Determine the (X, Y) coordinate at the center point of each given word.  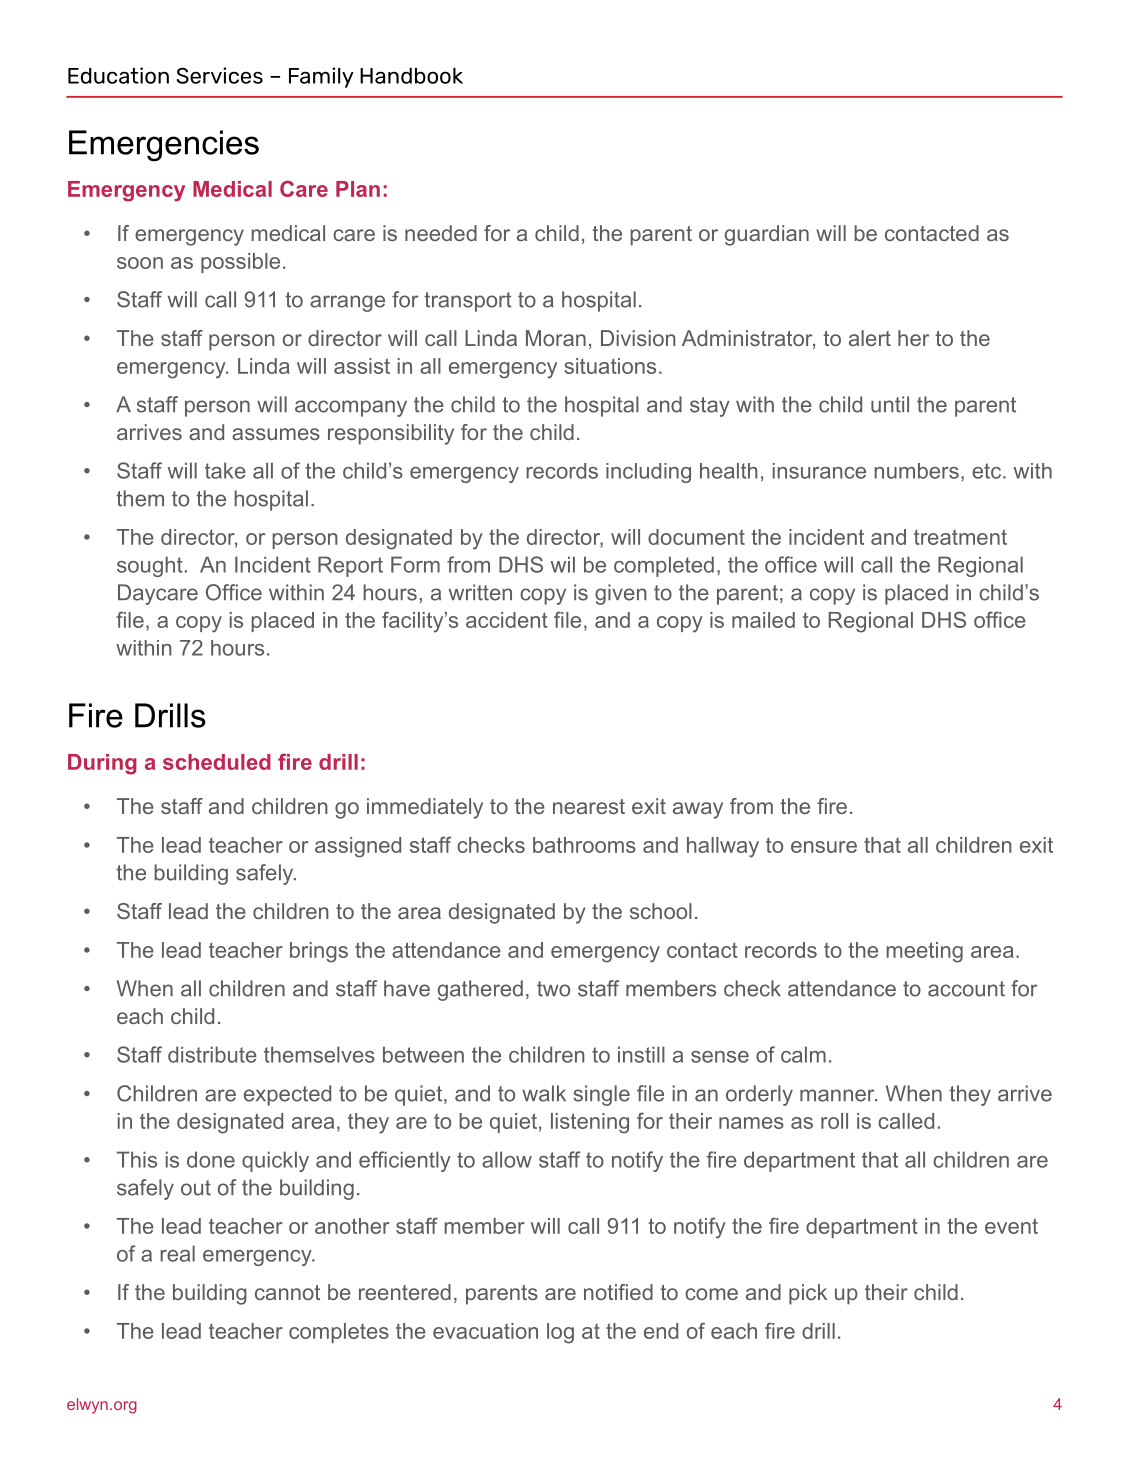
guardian (767, 235)
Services (220, 75)
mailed (763, 620)
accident (507, 620)
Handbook (411, 75)
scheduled (217, 762)
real (177, 1253)
